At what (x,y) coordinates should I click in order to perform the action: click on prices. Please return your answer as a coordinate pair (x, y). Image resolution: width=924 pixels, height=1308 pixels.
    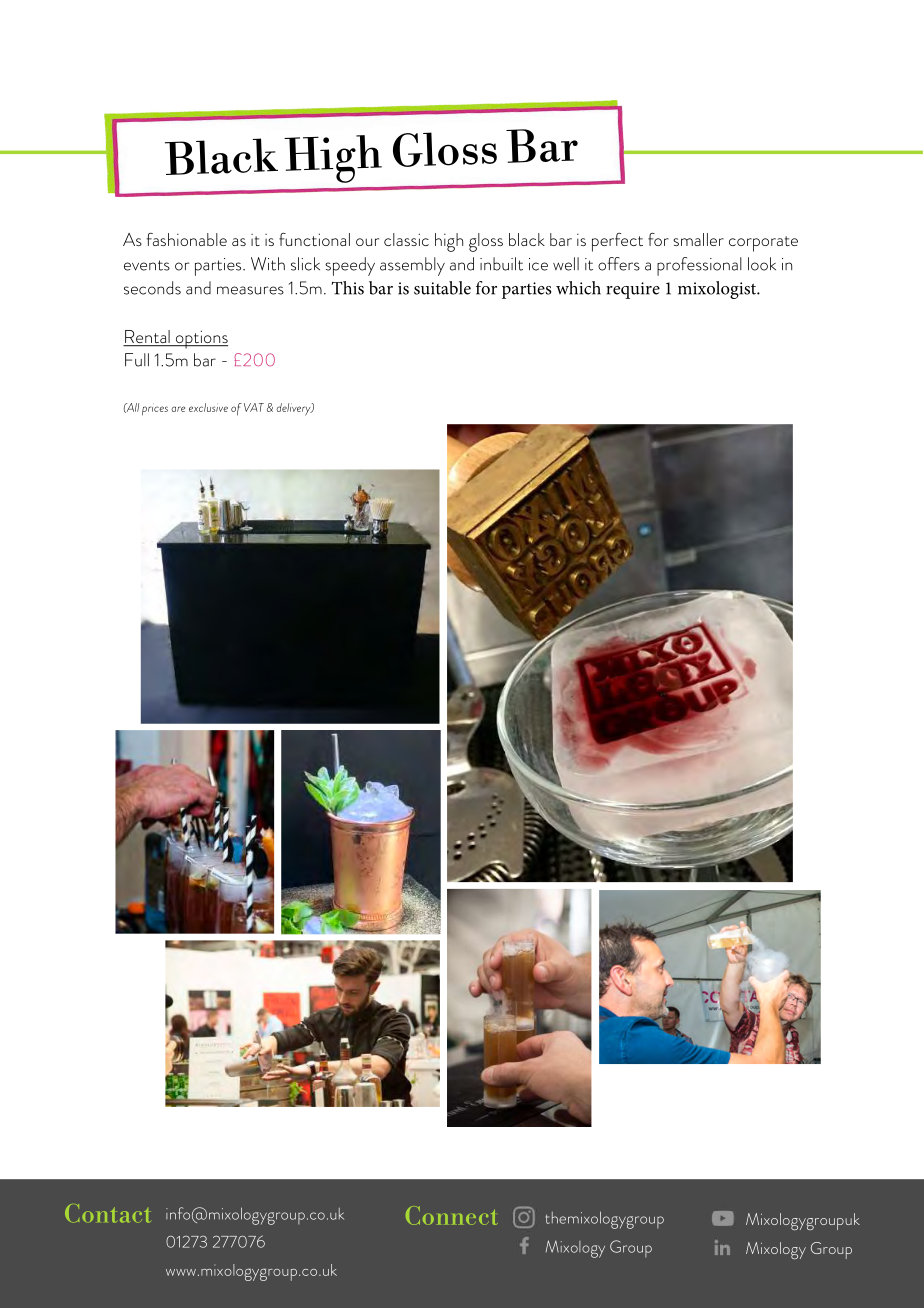
    Looking at the image, I should click on (155, 409).
